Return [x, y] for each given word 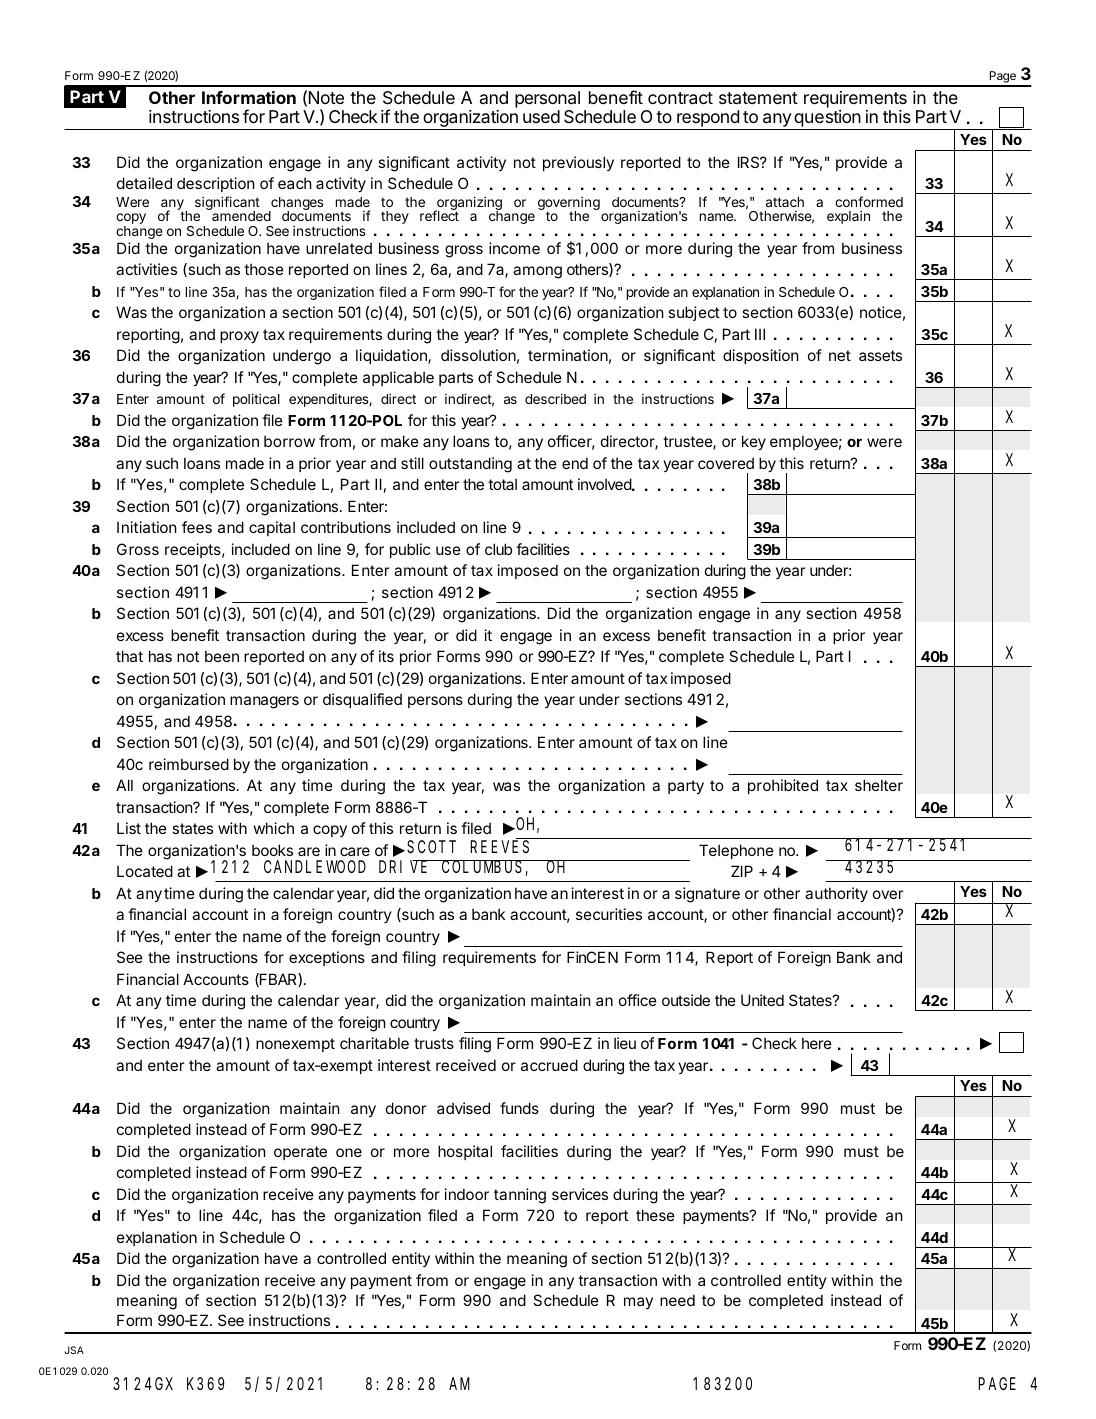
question [827, 120]
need [677, 1300]
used [541, 116]
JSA [74, 1350]
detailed [144, 183]
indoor [467, 1194]
